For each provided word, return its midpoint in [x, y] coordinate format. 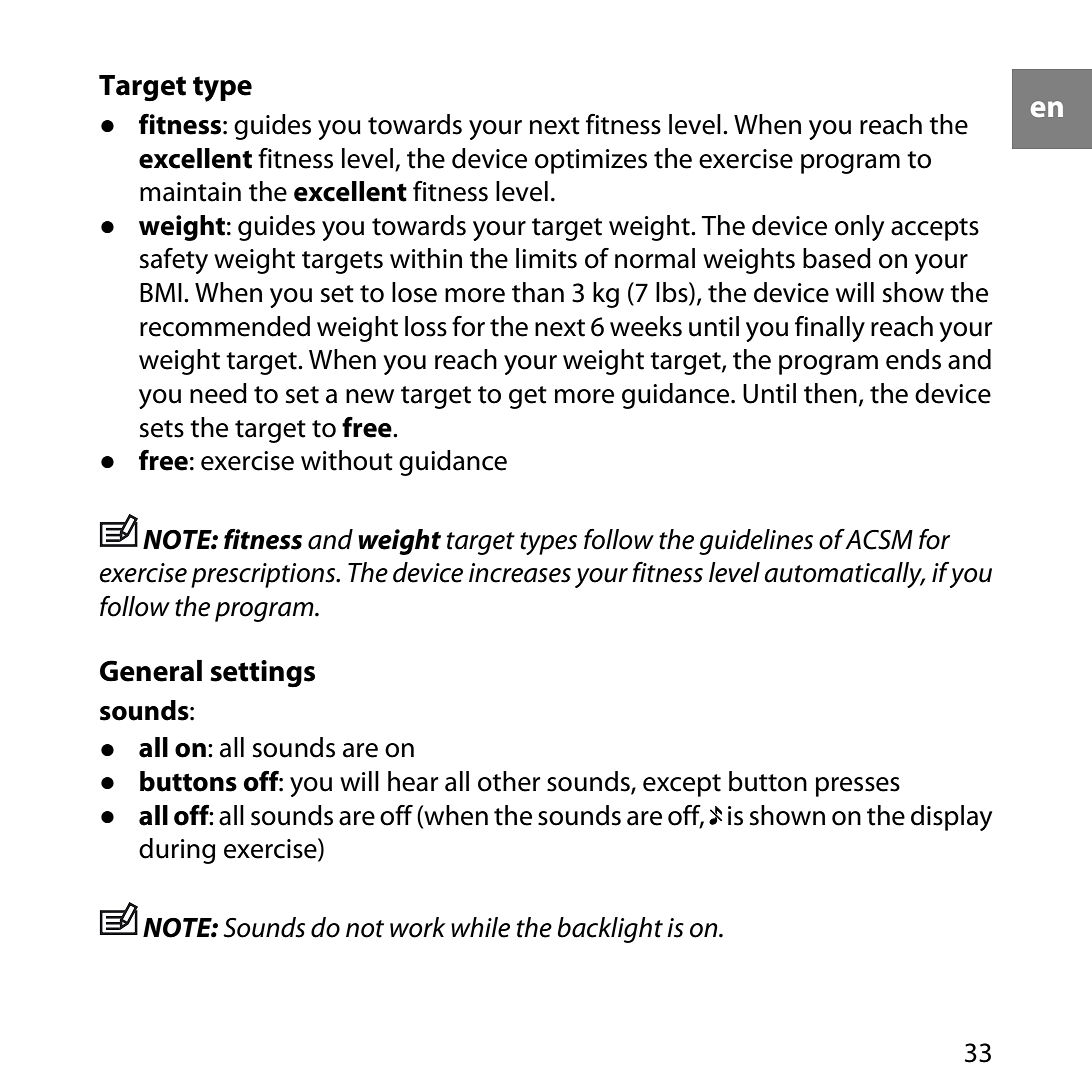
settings [262, 673]
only [859, 228]
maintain [190, 192]
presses [858, 787]
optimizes [591, 161]
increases [520, 573]
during [177, 851]
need [218, 393]
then [830, 393]
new [370, 396]
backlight [610, 930]
